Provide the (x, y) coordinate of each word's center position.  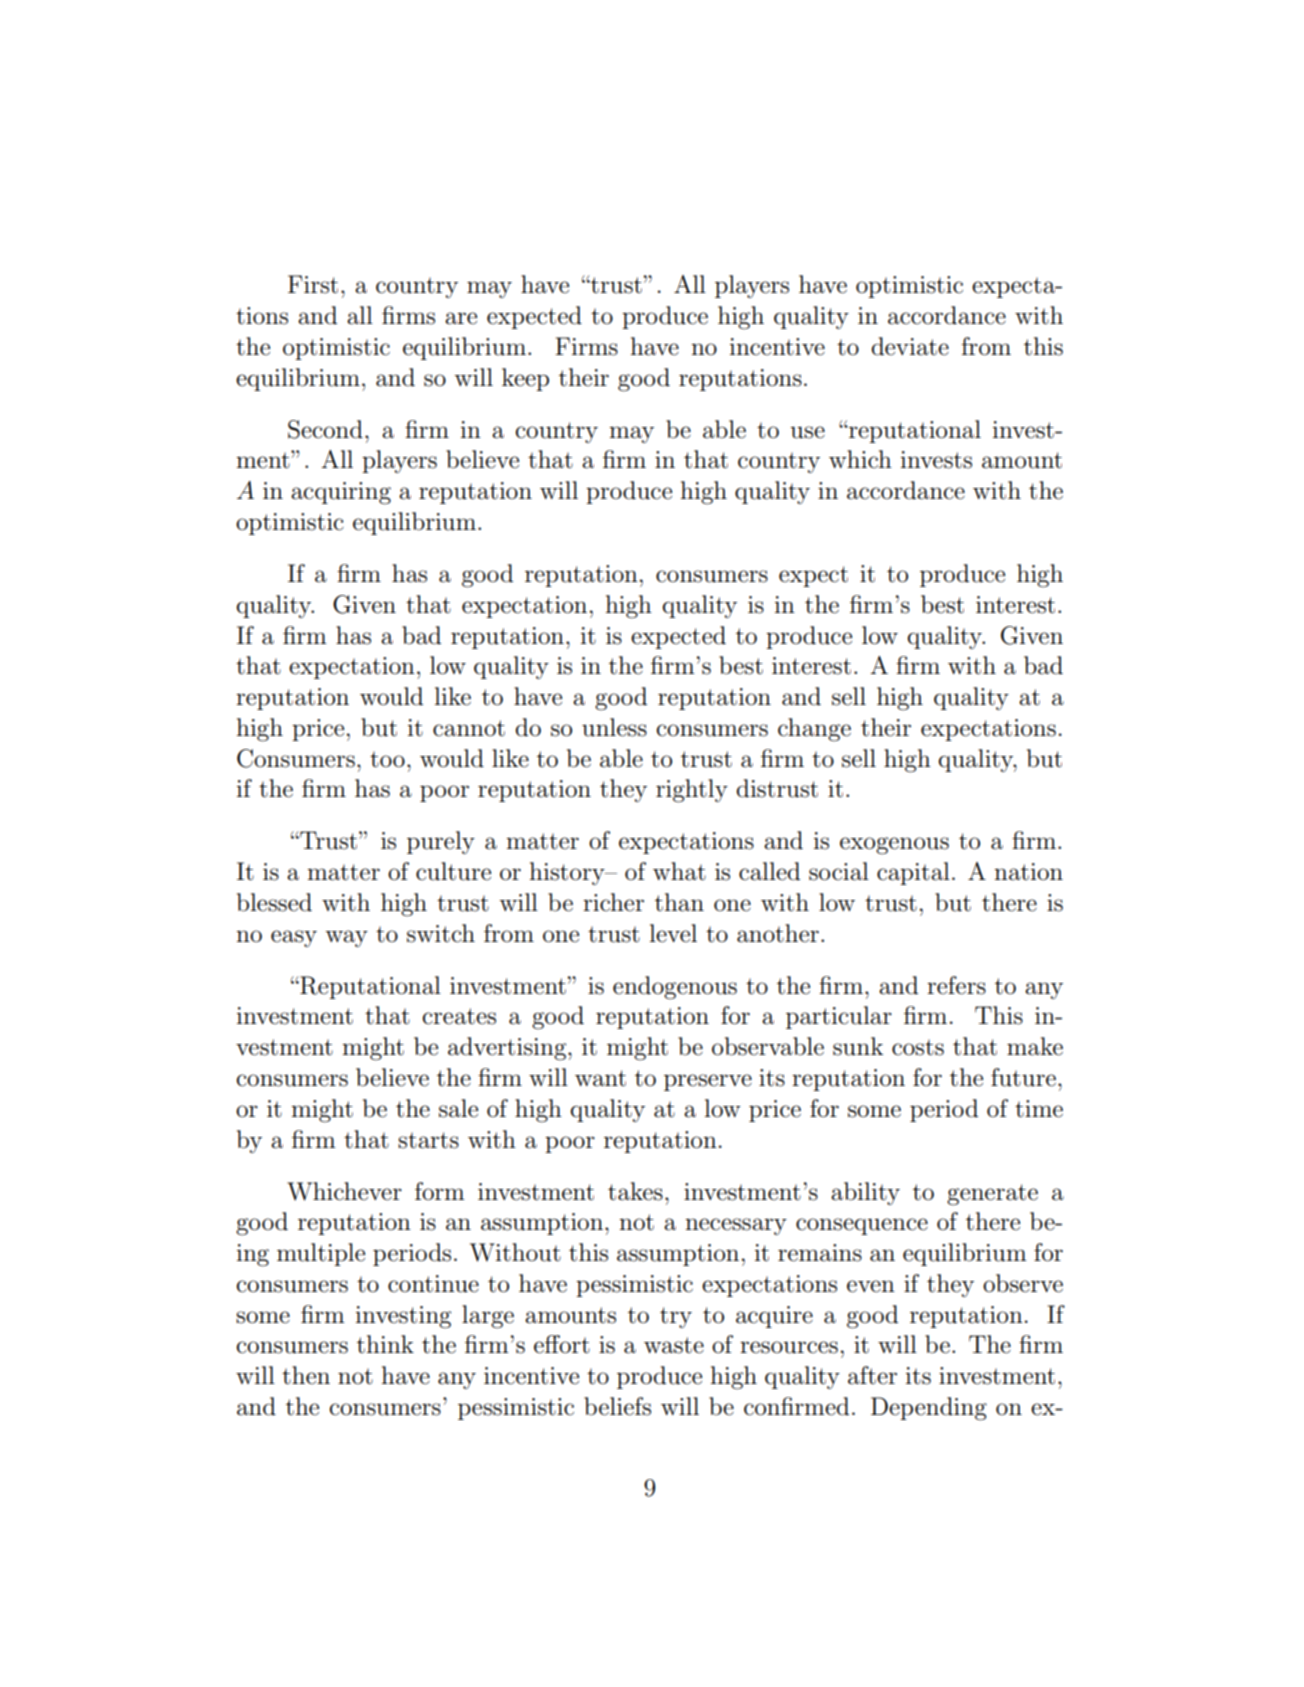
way (346, 938)
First (313, 284)
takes (635, 1191)
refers (956, 985)
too (387, 759)
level (673, 933)
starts (428, 1140)
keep (525, 379)
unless (614, 727)
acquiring (341, 493)
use (807, 432)
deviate (910, 346)
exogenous (894, 846)
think (385, 1344)
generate (992, 1195)
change (814, 730)
